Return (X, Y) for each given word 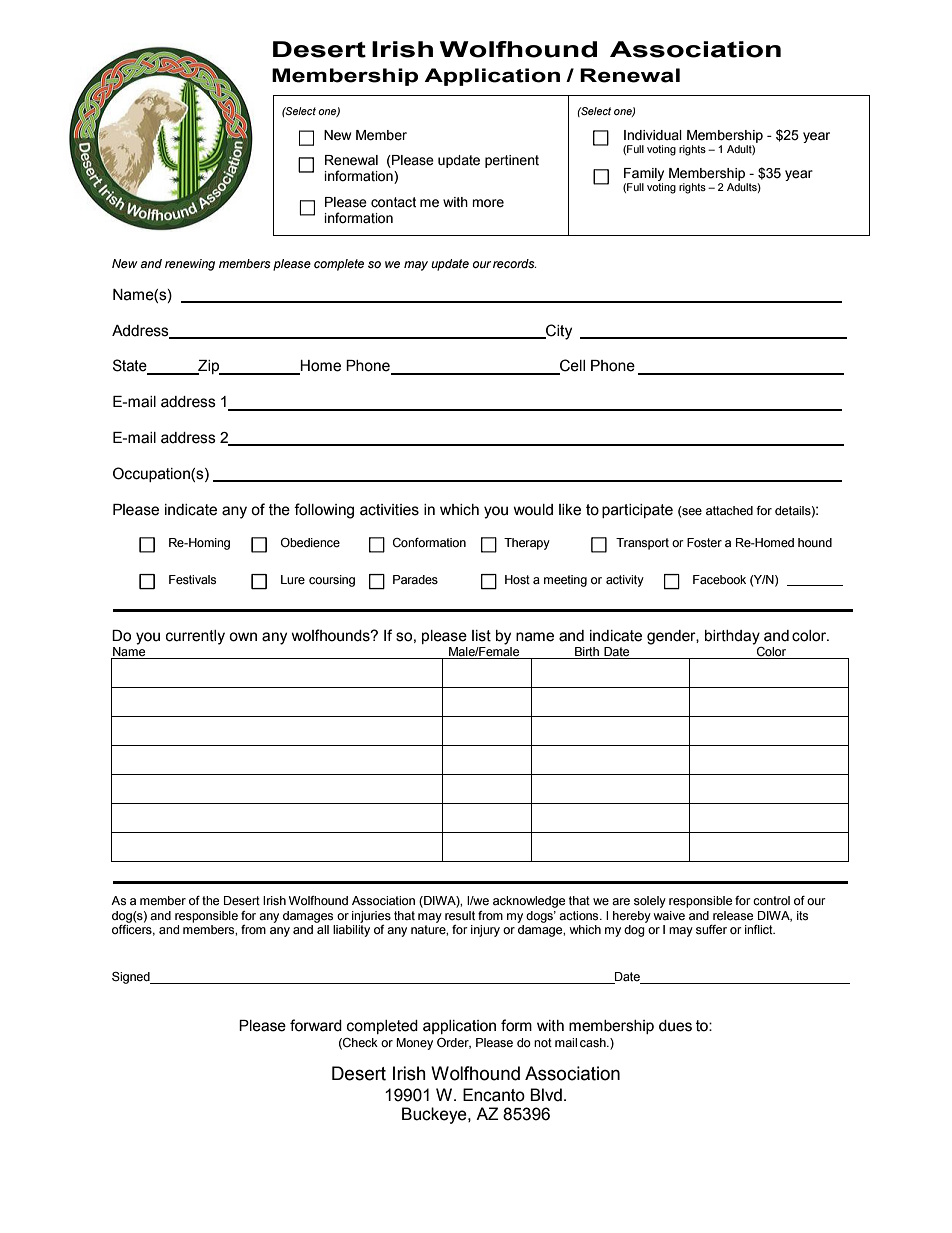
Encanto (494, 1095)
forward (316, 1025)
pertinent (512, 161)
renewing (190, 265)
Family (644, 174)
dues (675, 1026)
